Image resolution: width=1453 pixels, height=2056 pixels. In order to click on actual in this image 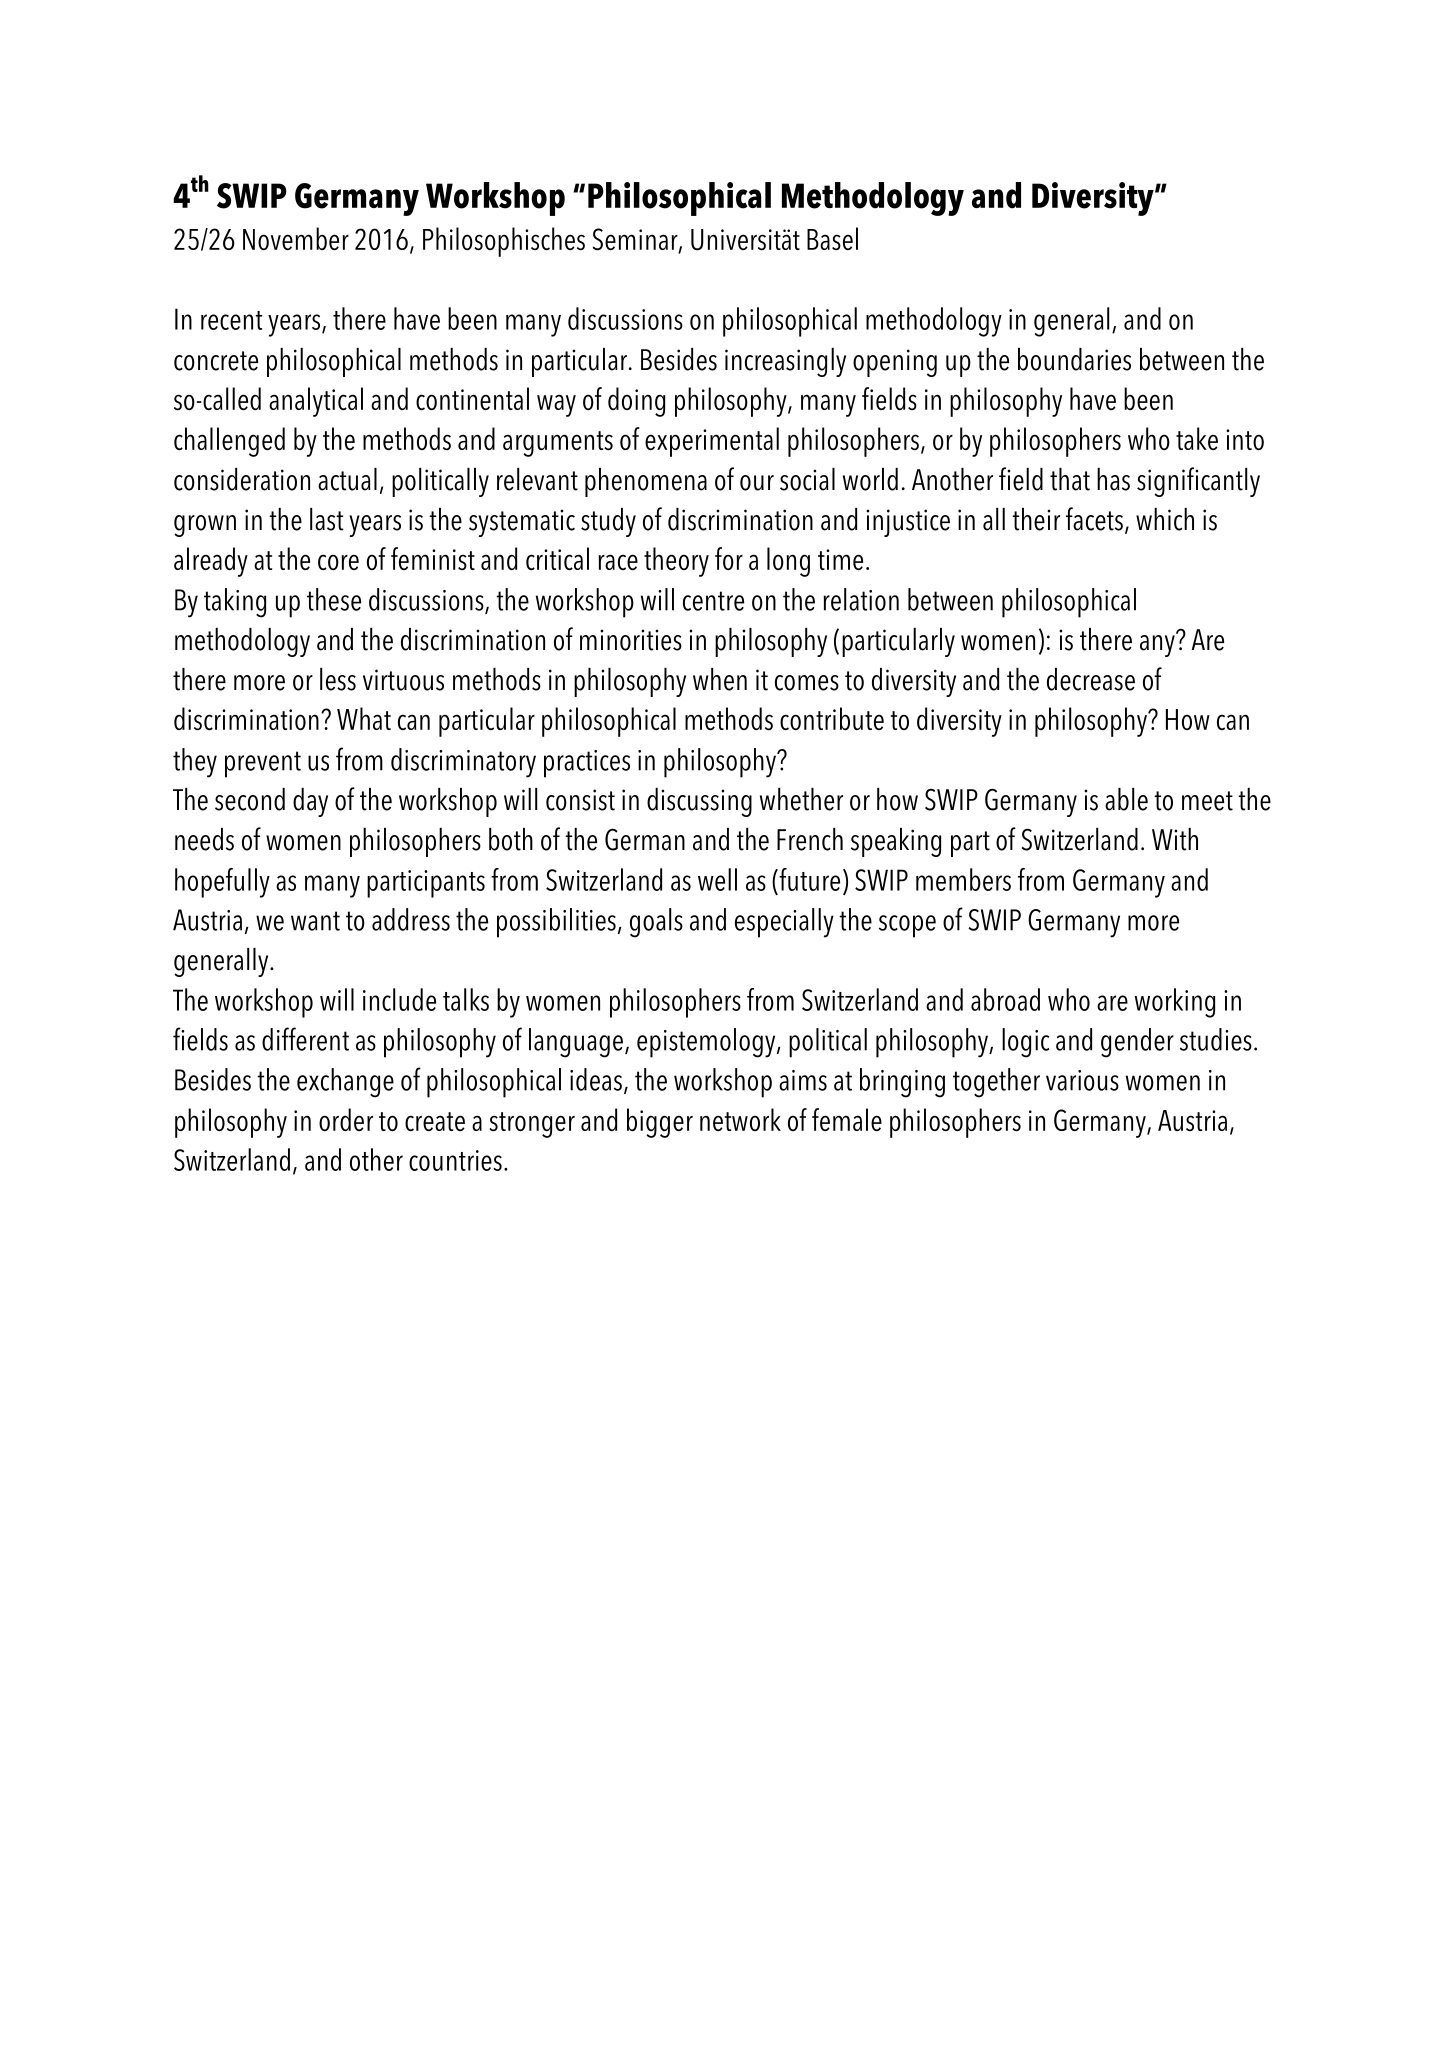, I will do `click(347, 479)`.
